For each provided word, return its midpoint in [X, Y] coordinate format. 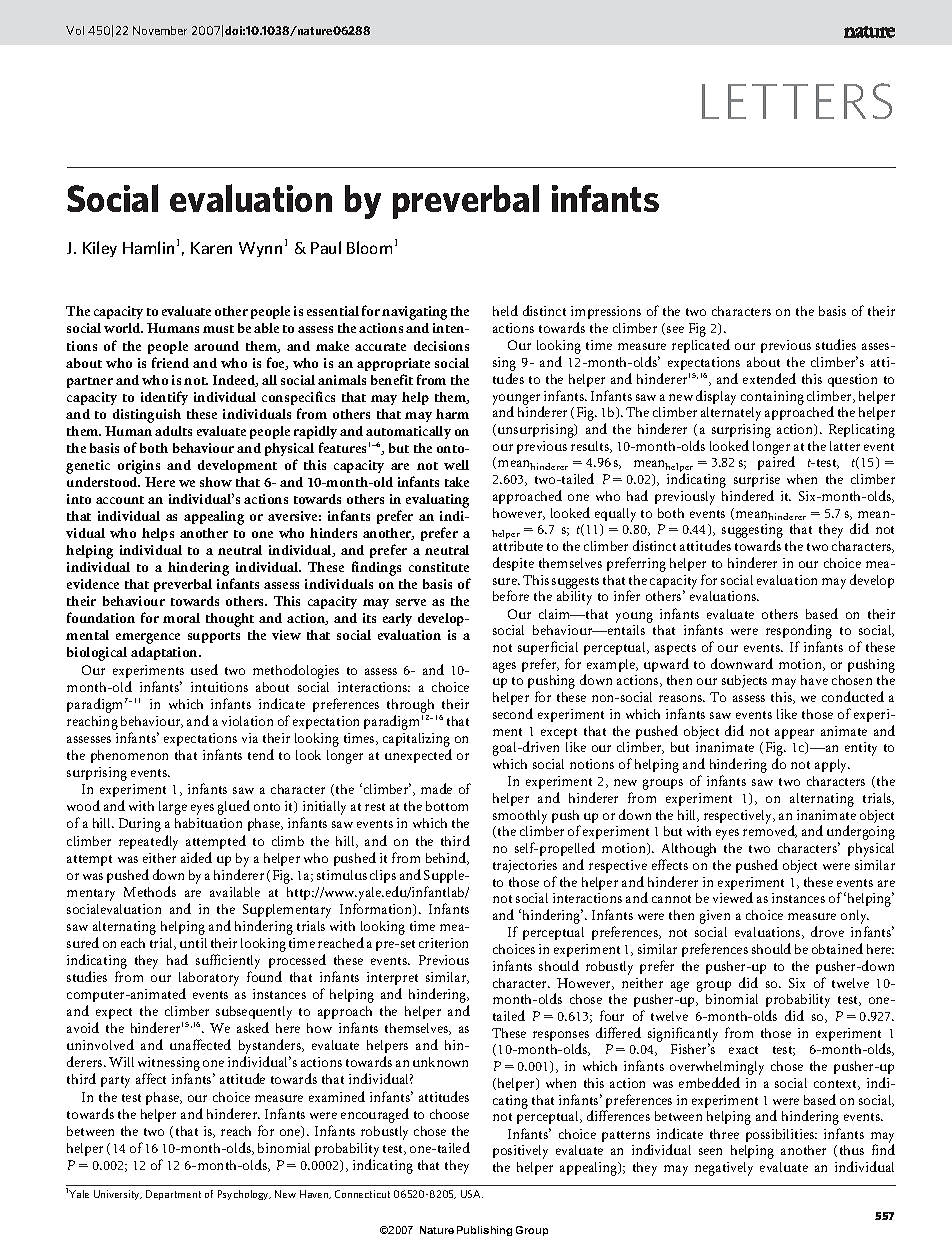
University [118, 1195]
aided [196, 857]
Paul [326, 247]
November [160, 30]
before [511, 595]
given [715, 917]
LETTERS [797, 101]
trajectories [525, 866]
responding [799, 633]
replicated [701, 346]
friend [170, 362]
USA [472, 1194]
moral [181, 618]
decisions [441, 346]
